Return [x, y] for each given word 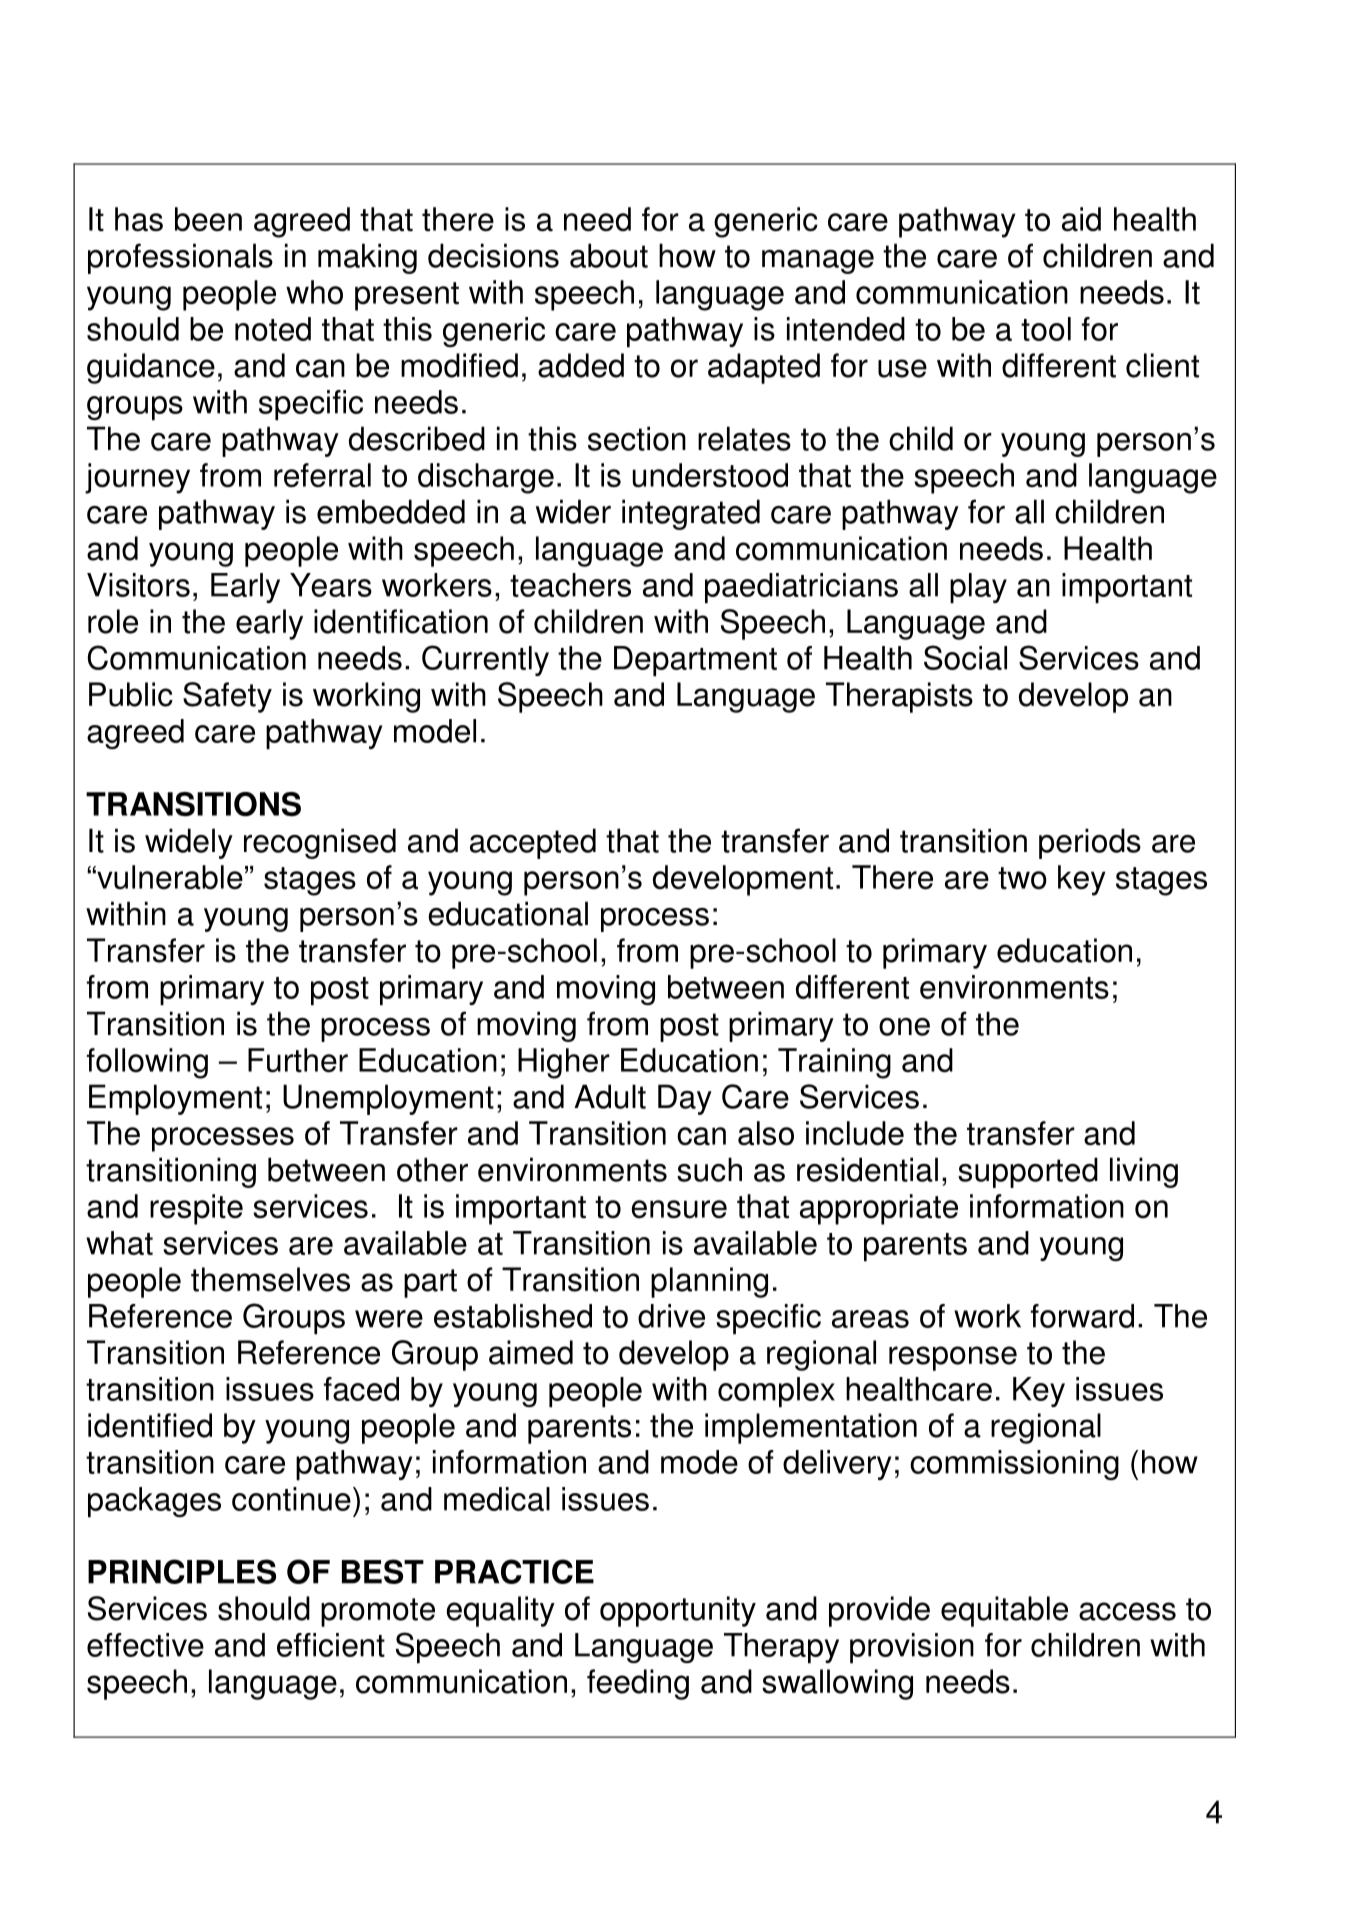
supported [1028, 1172]
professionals [180, 258]
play [978, 588]
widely [189, 843]
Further [298, 1060]
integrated [691, 514]
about [609, 255]
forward [1082, 1316]
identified [150, 1425]
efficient [331, 1645]
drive [671, 1316]
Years [331, 585]
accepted [533, 843]
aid [1081, 219]
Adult [610, 1096]
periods [1090, 843]
